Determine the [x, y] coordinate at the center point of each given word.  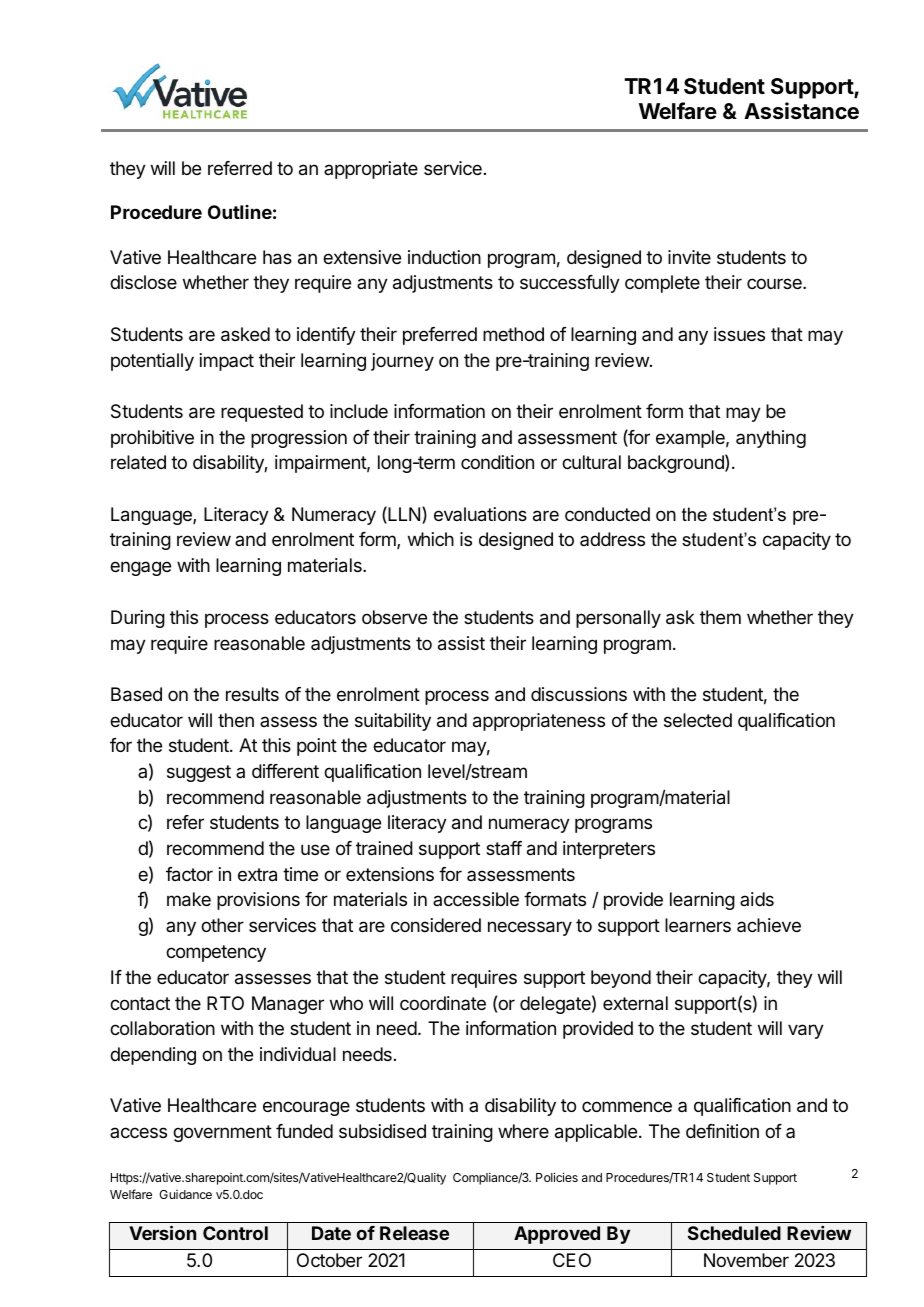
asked [245, 334]
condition [497, 462]
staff [504, 848]
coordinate [443, 1003]
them [720, 617]
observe [394, 617]
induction [444, 257]
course [775, 283]
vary [806, 1031]
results [252, 694]
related [138, 462]
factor [189, 874]
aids [757, 899]
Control [235, 1233]
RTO [225, 1003]
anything [771, 439]
